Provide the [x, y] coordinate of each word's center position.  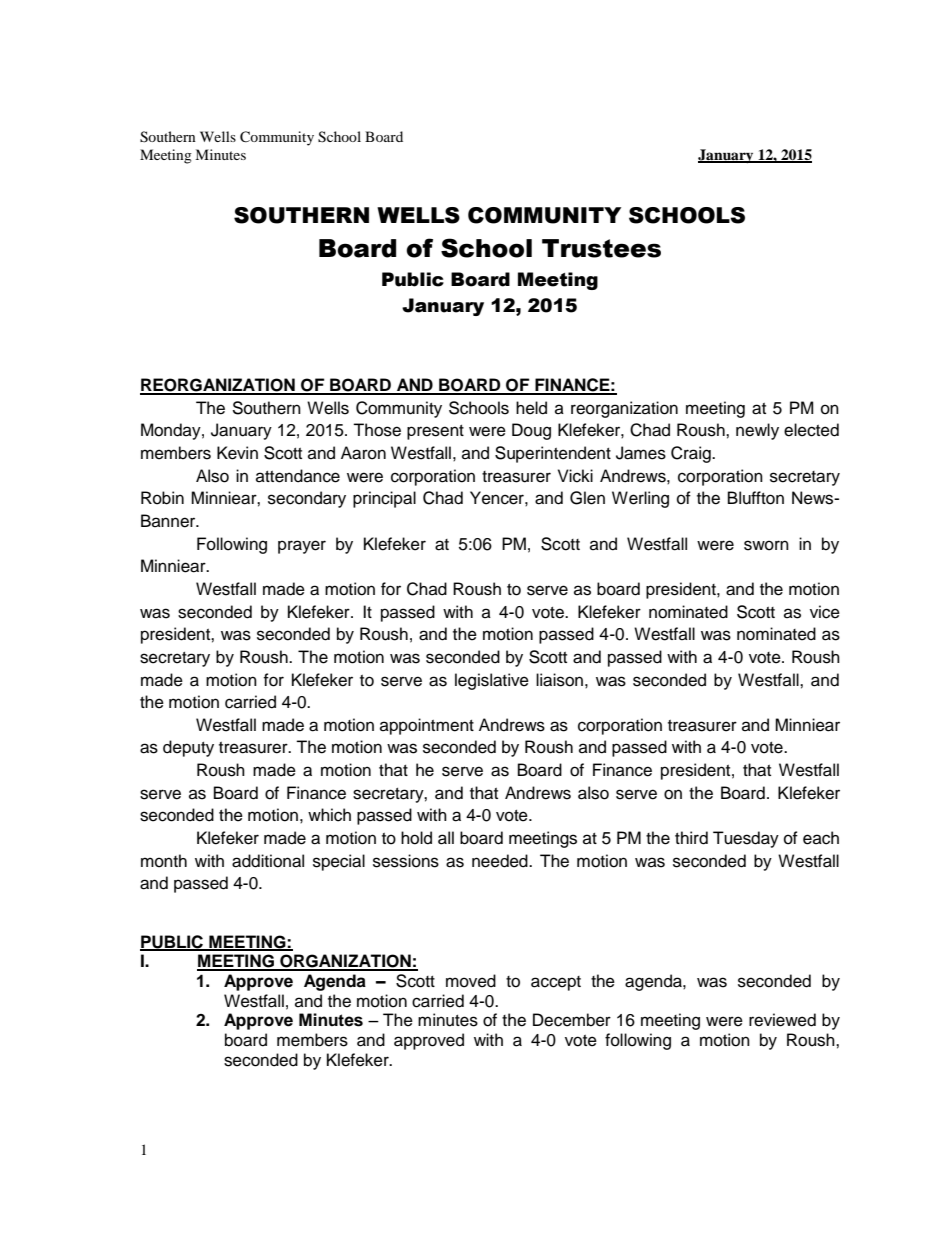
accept [556, 983]
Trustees [601, 248]
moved [471, 981]
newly [757, 431]
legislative [492, 681]
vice [825, 612]
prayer [302, 547]
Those [377, 430]
